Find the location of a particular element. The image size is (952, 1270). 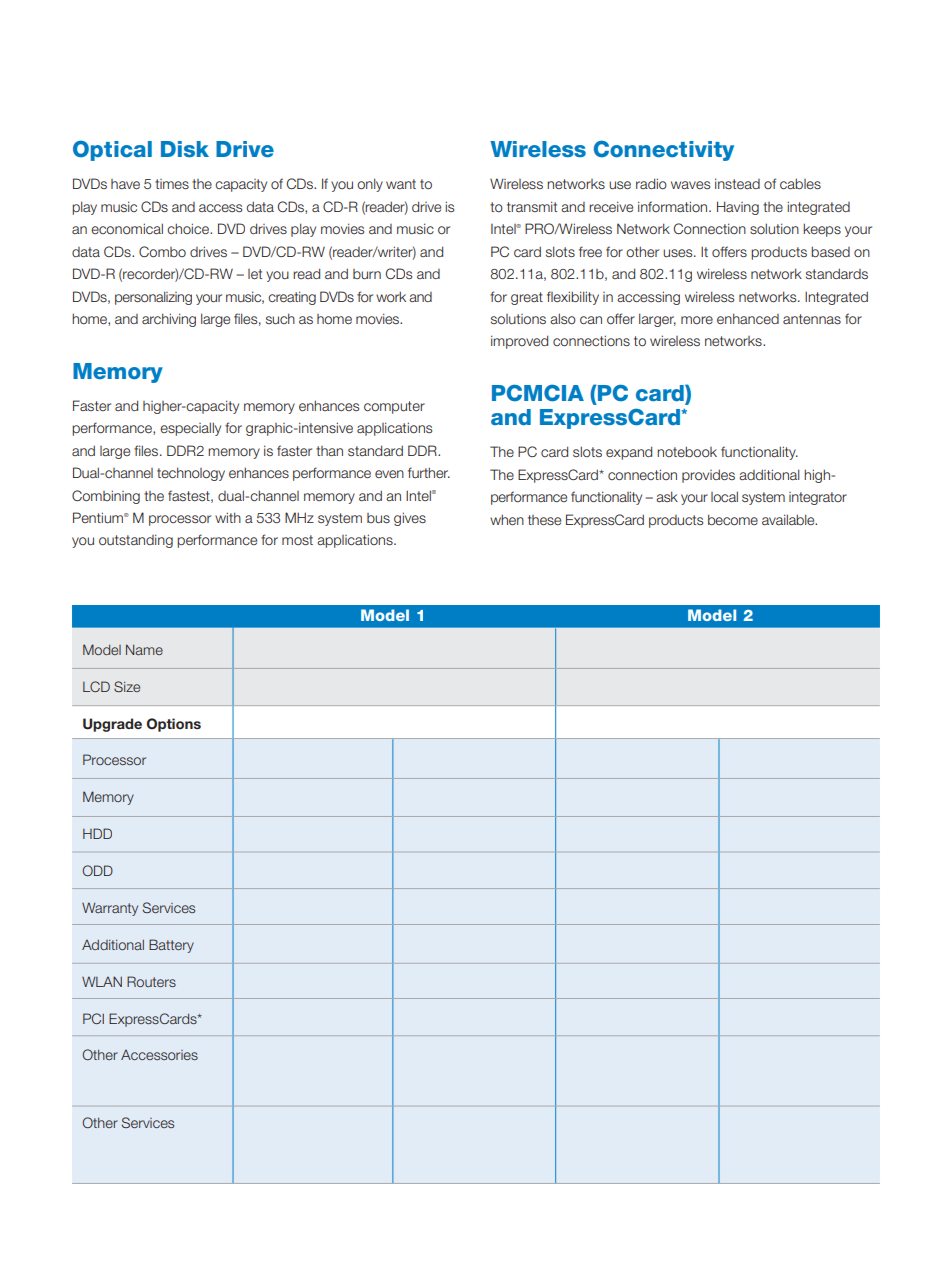

want is located at coordinates (401, 184).
